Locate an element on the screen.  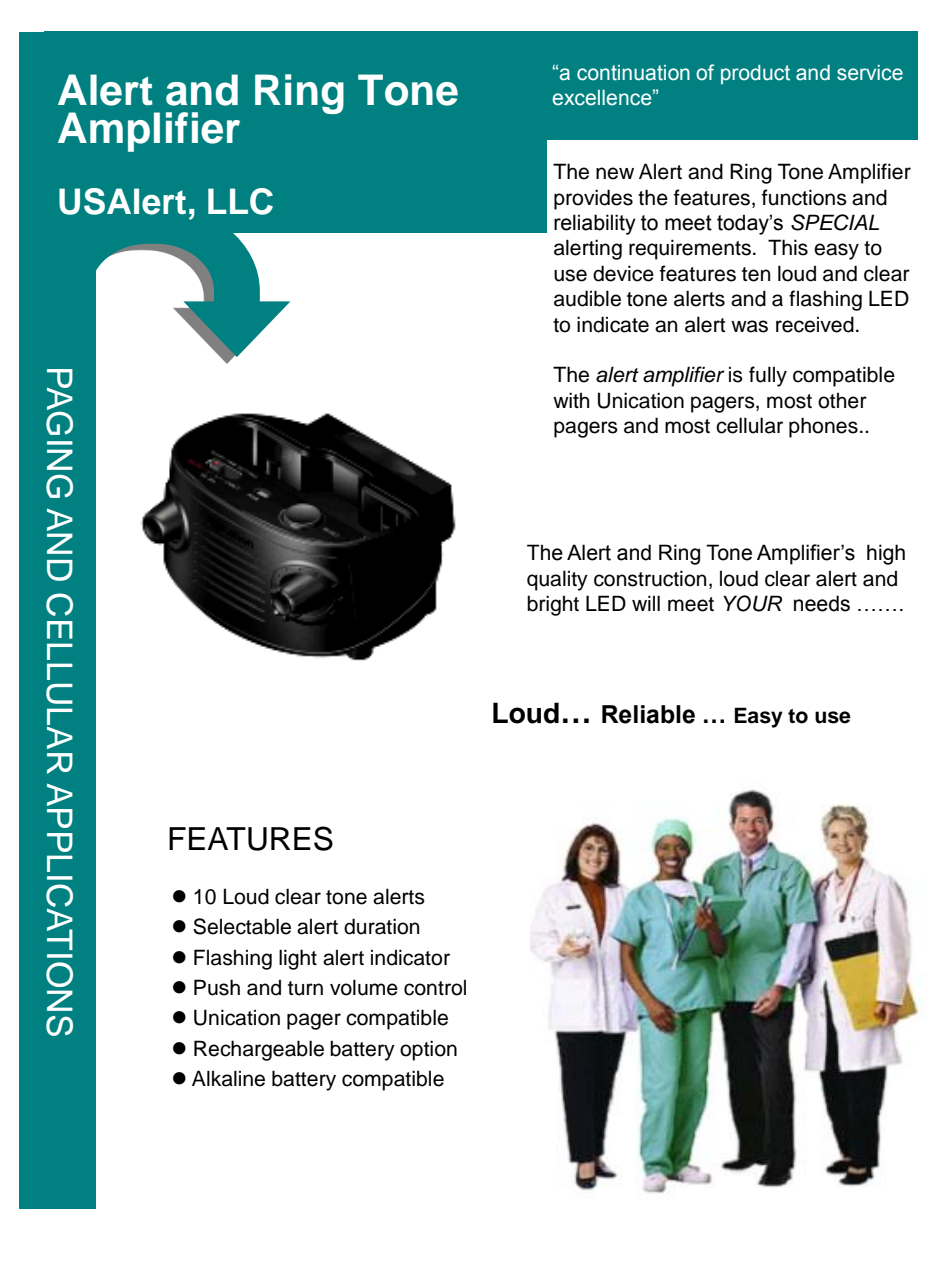
received is located at coordinates (815, 324).
